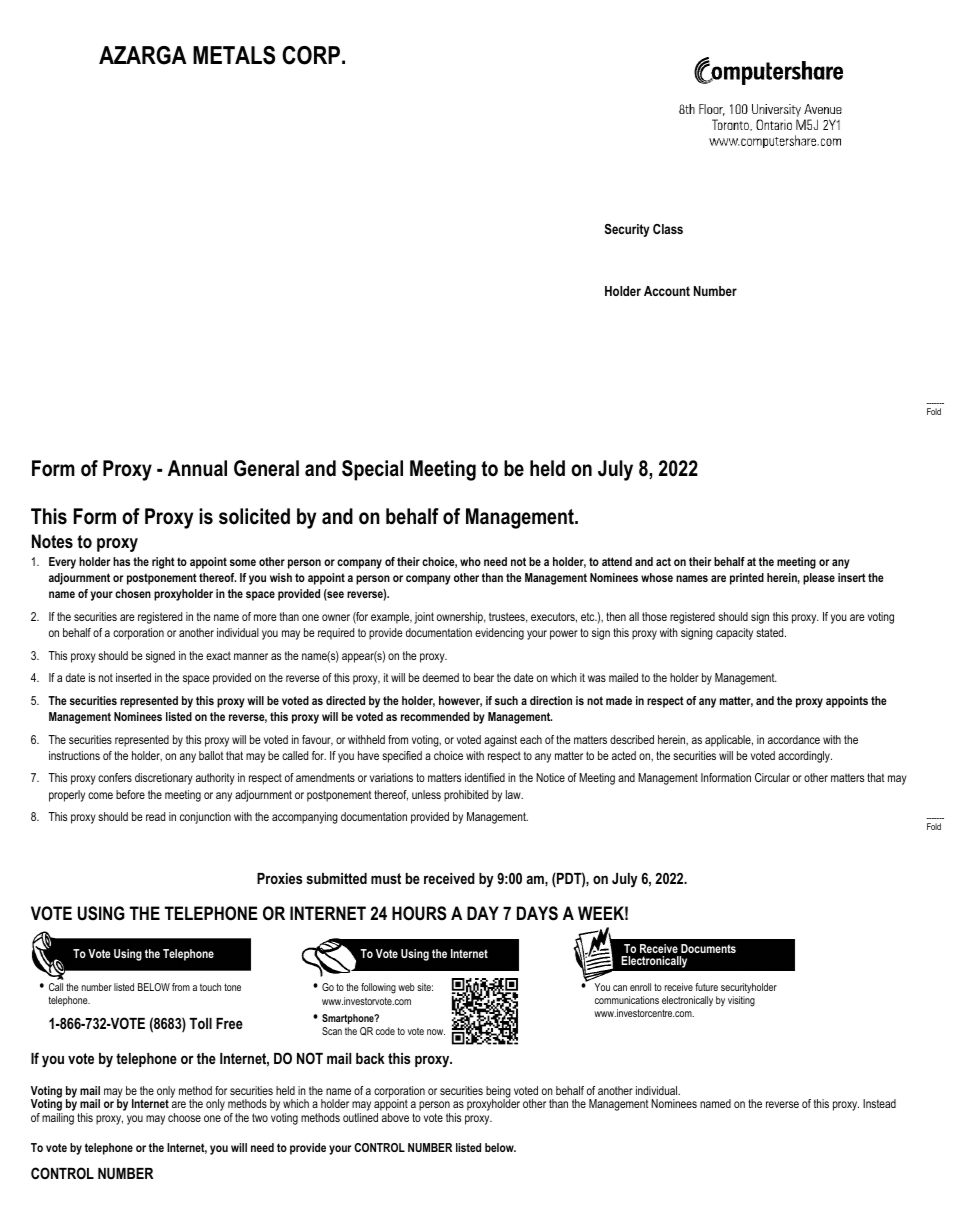  What do you see at coordinates (794, 739) in the document?
I see `accordance` at bounding box center [794, 739].
